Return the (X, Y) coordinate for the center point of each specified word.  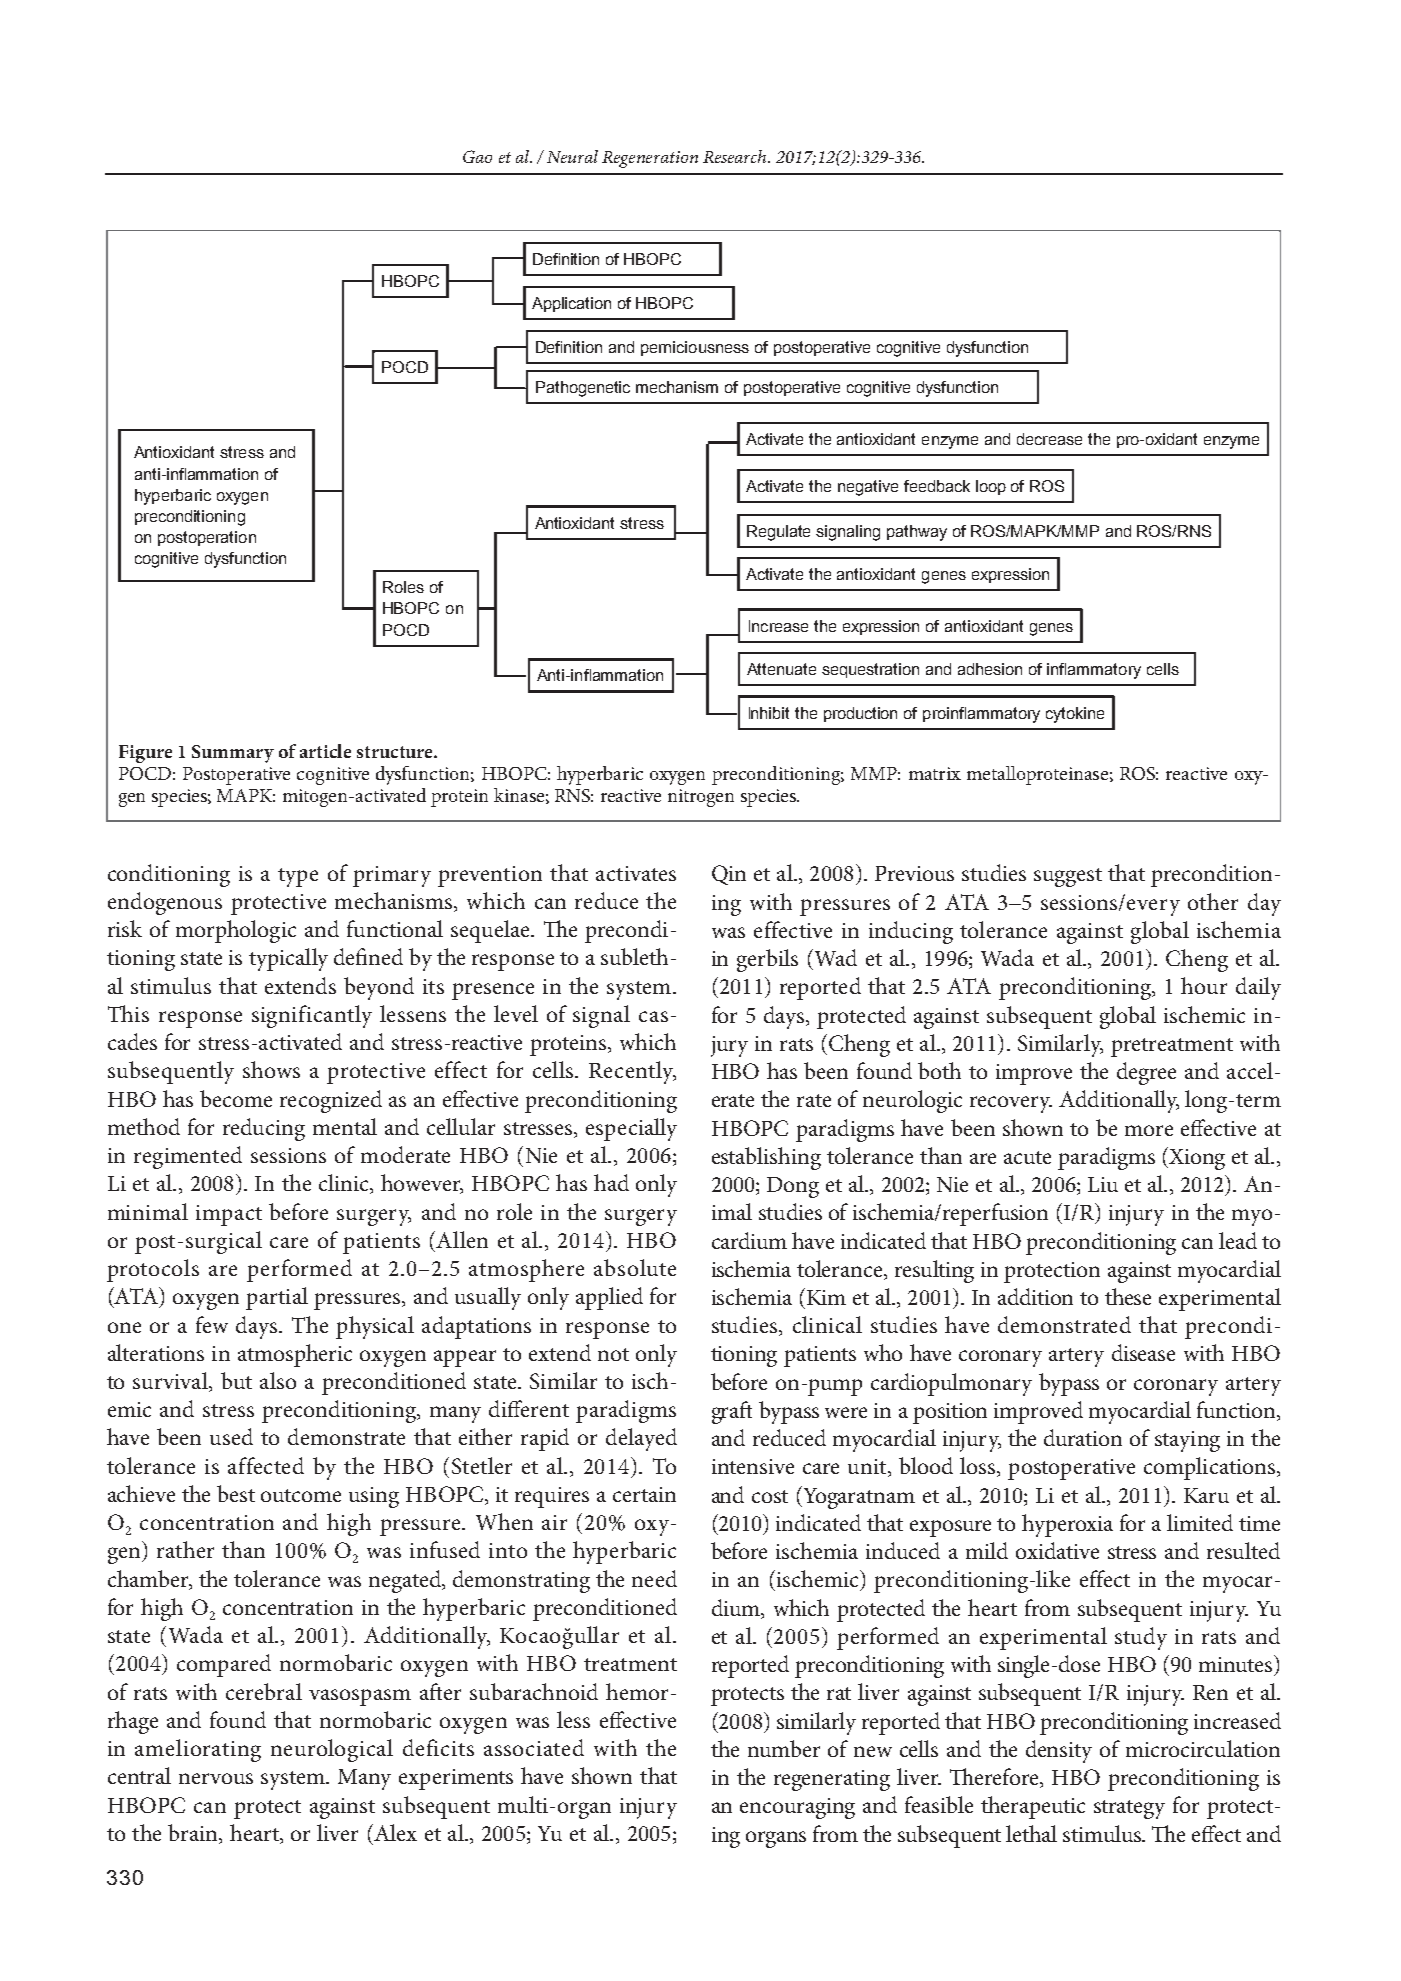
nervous (216, 1778)
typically (288, 959)
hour (1204, 985)
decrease (1049, 439)
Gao (477, 156)
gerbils (767, 960)
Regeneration (650, 159)
